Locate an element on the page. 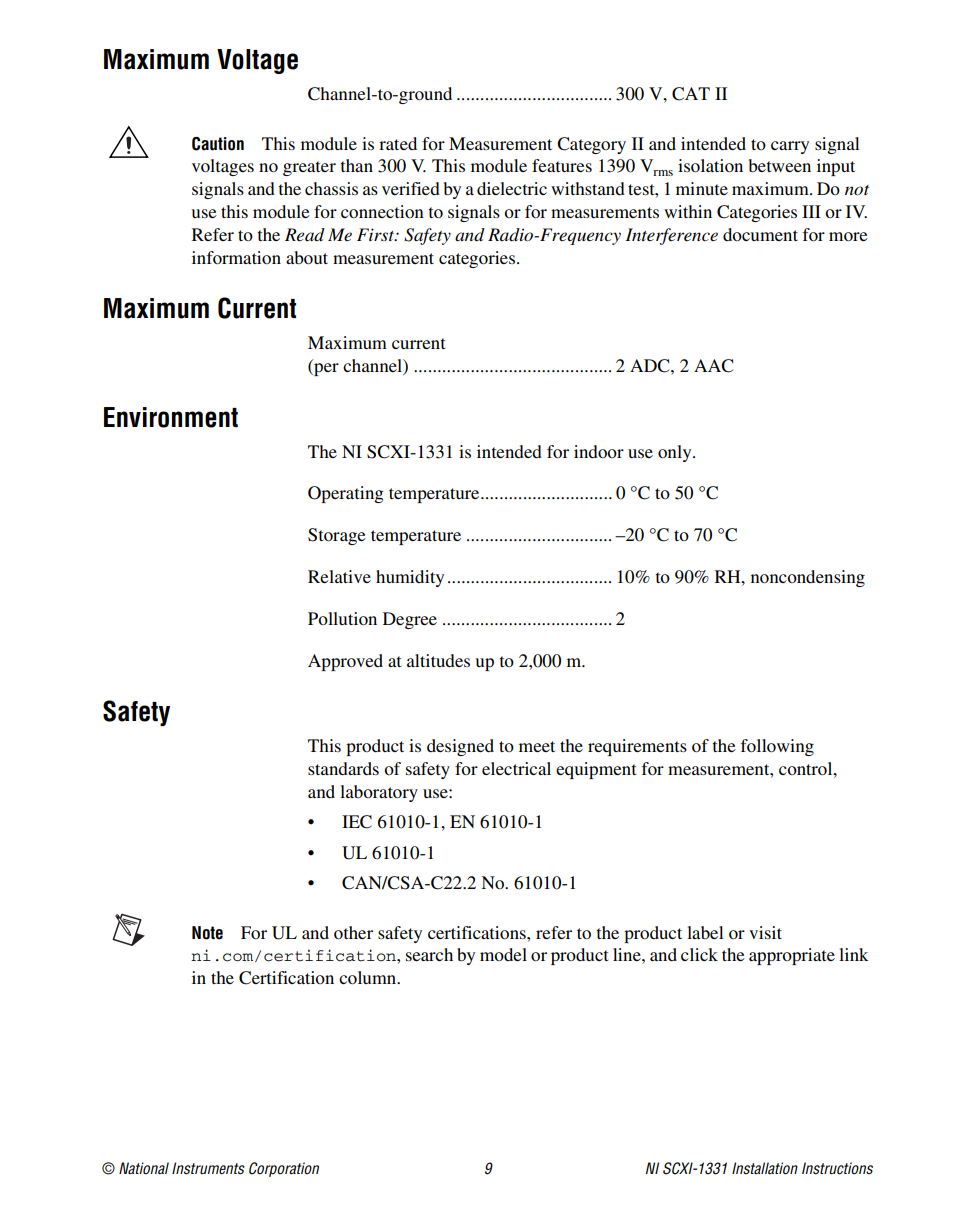 The image size is (958, 1232). model is located at coordinates (503, 954).
